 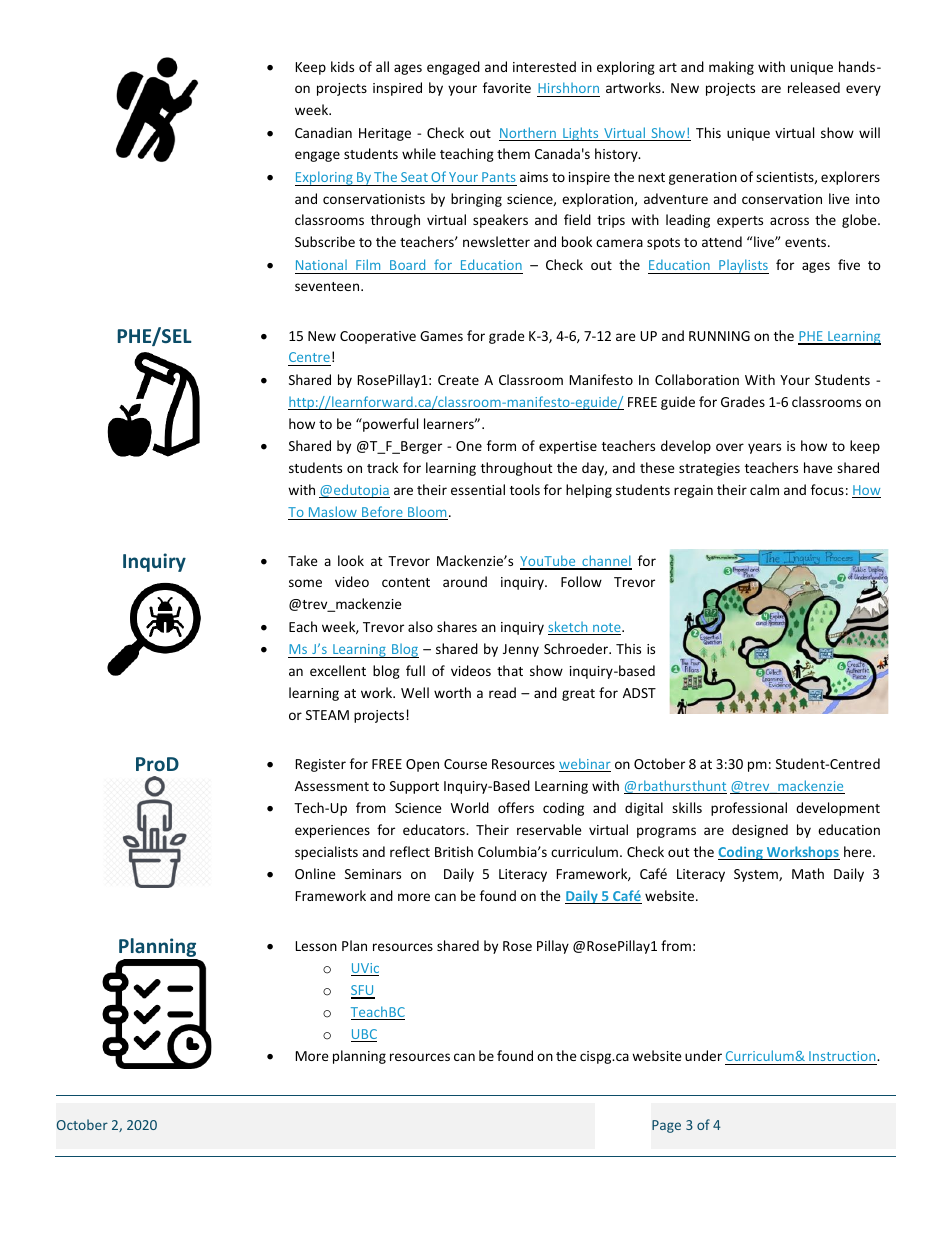 I want to click on RUNNING, so click(x=719, y=336).
